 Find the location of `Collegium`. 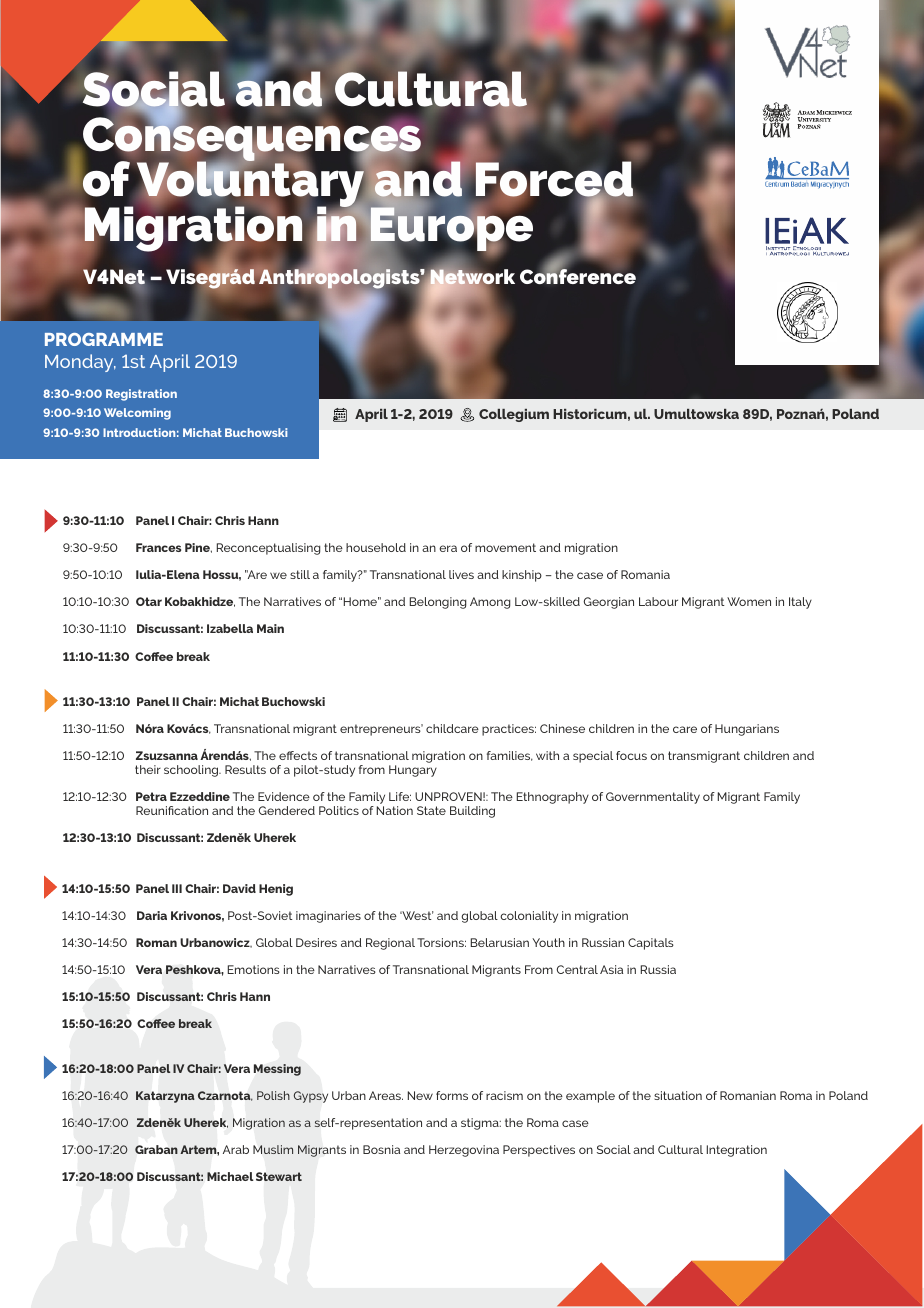

Collegium is located at coordinates (514, 415).
